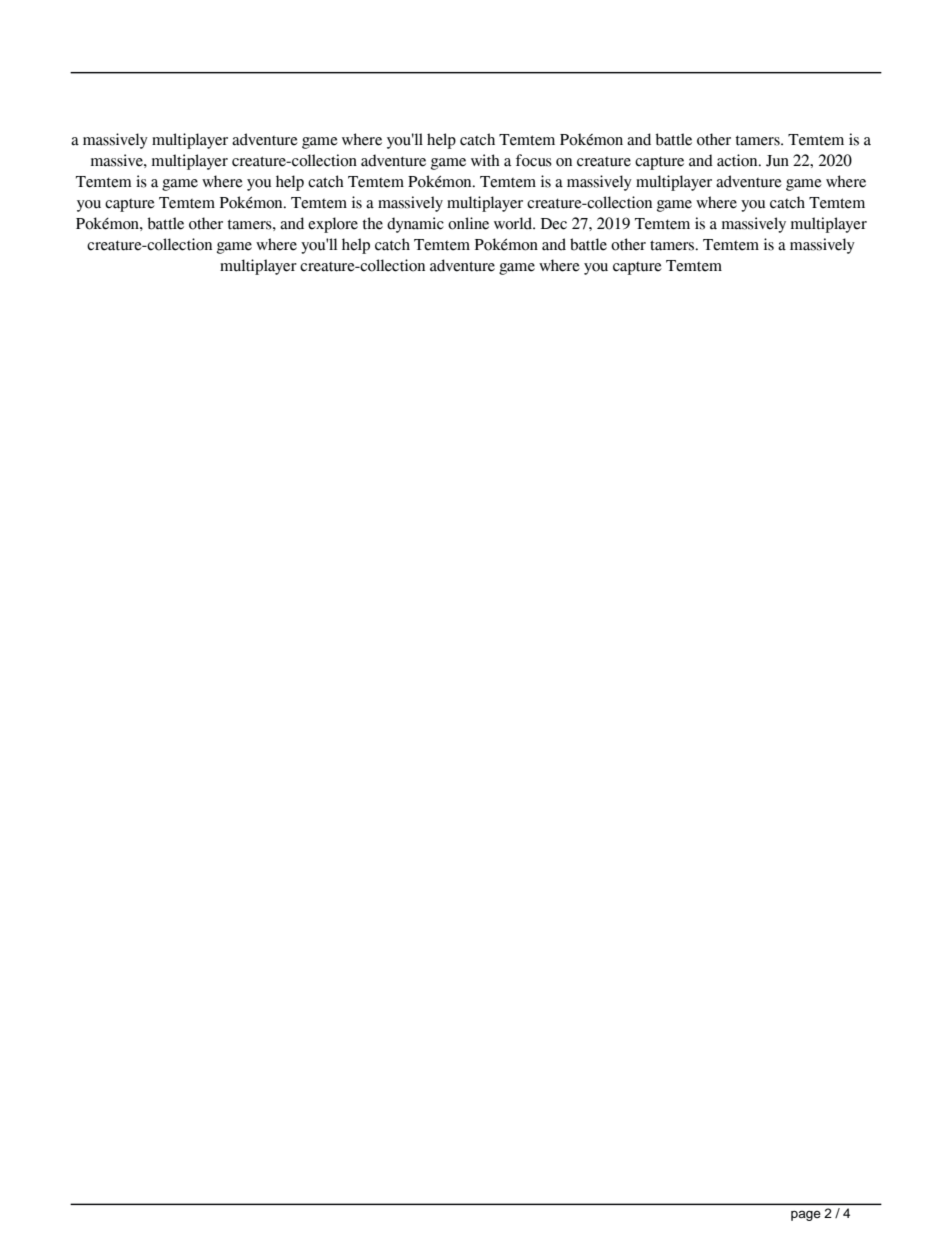 This screenshot has width=952, height=1252. Describe the element at coordinates (485, 160) in the screenshot. I see `with` at that location.
